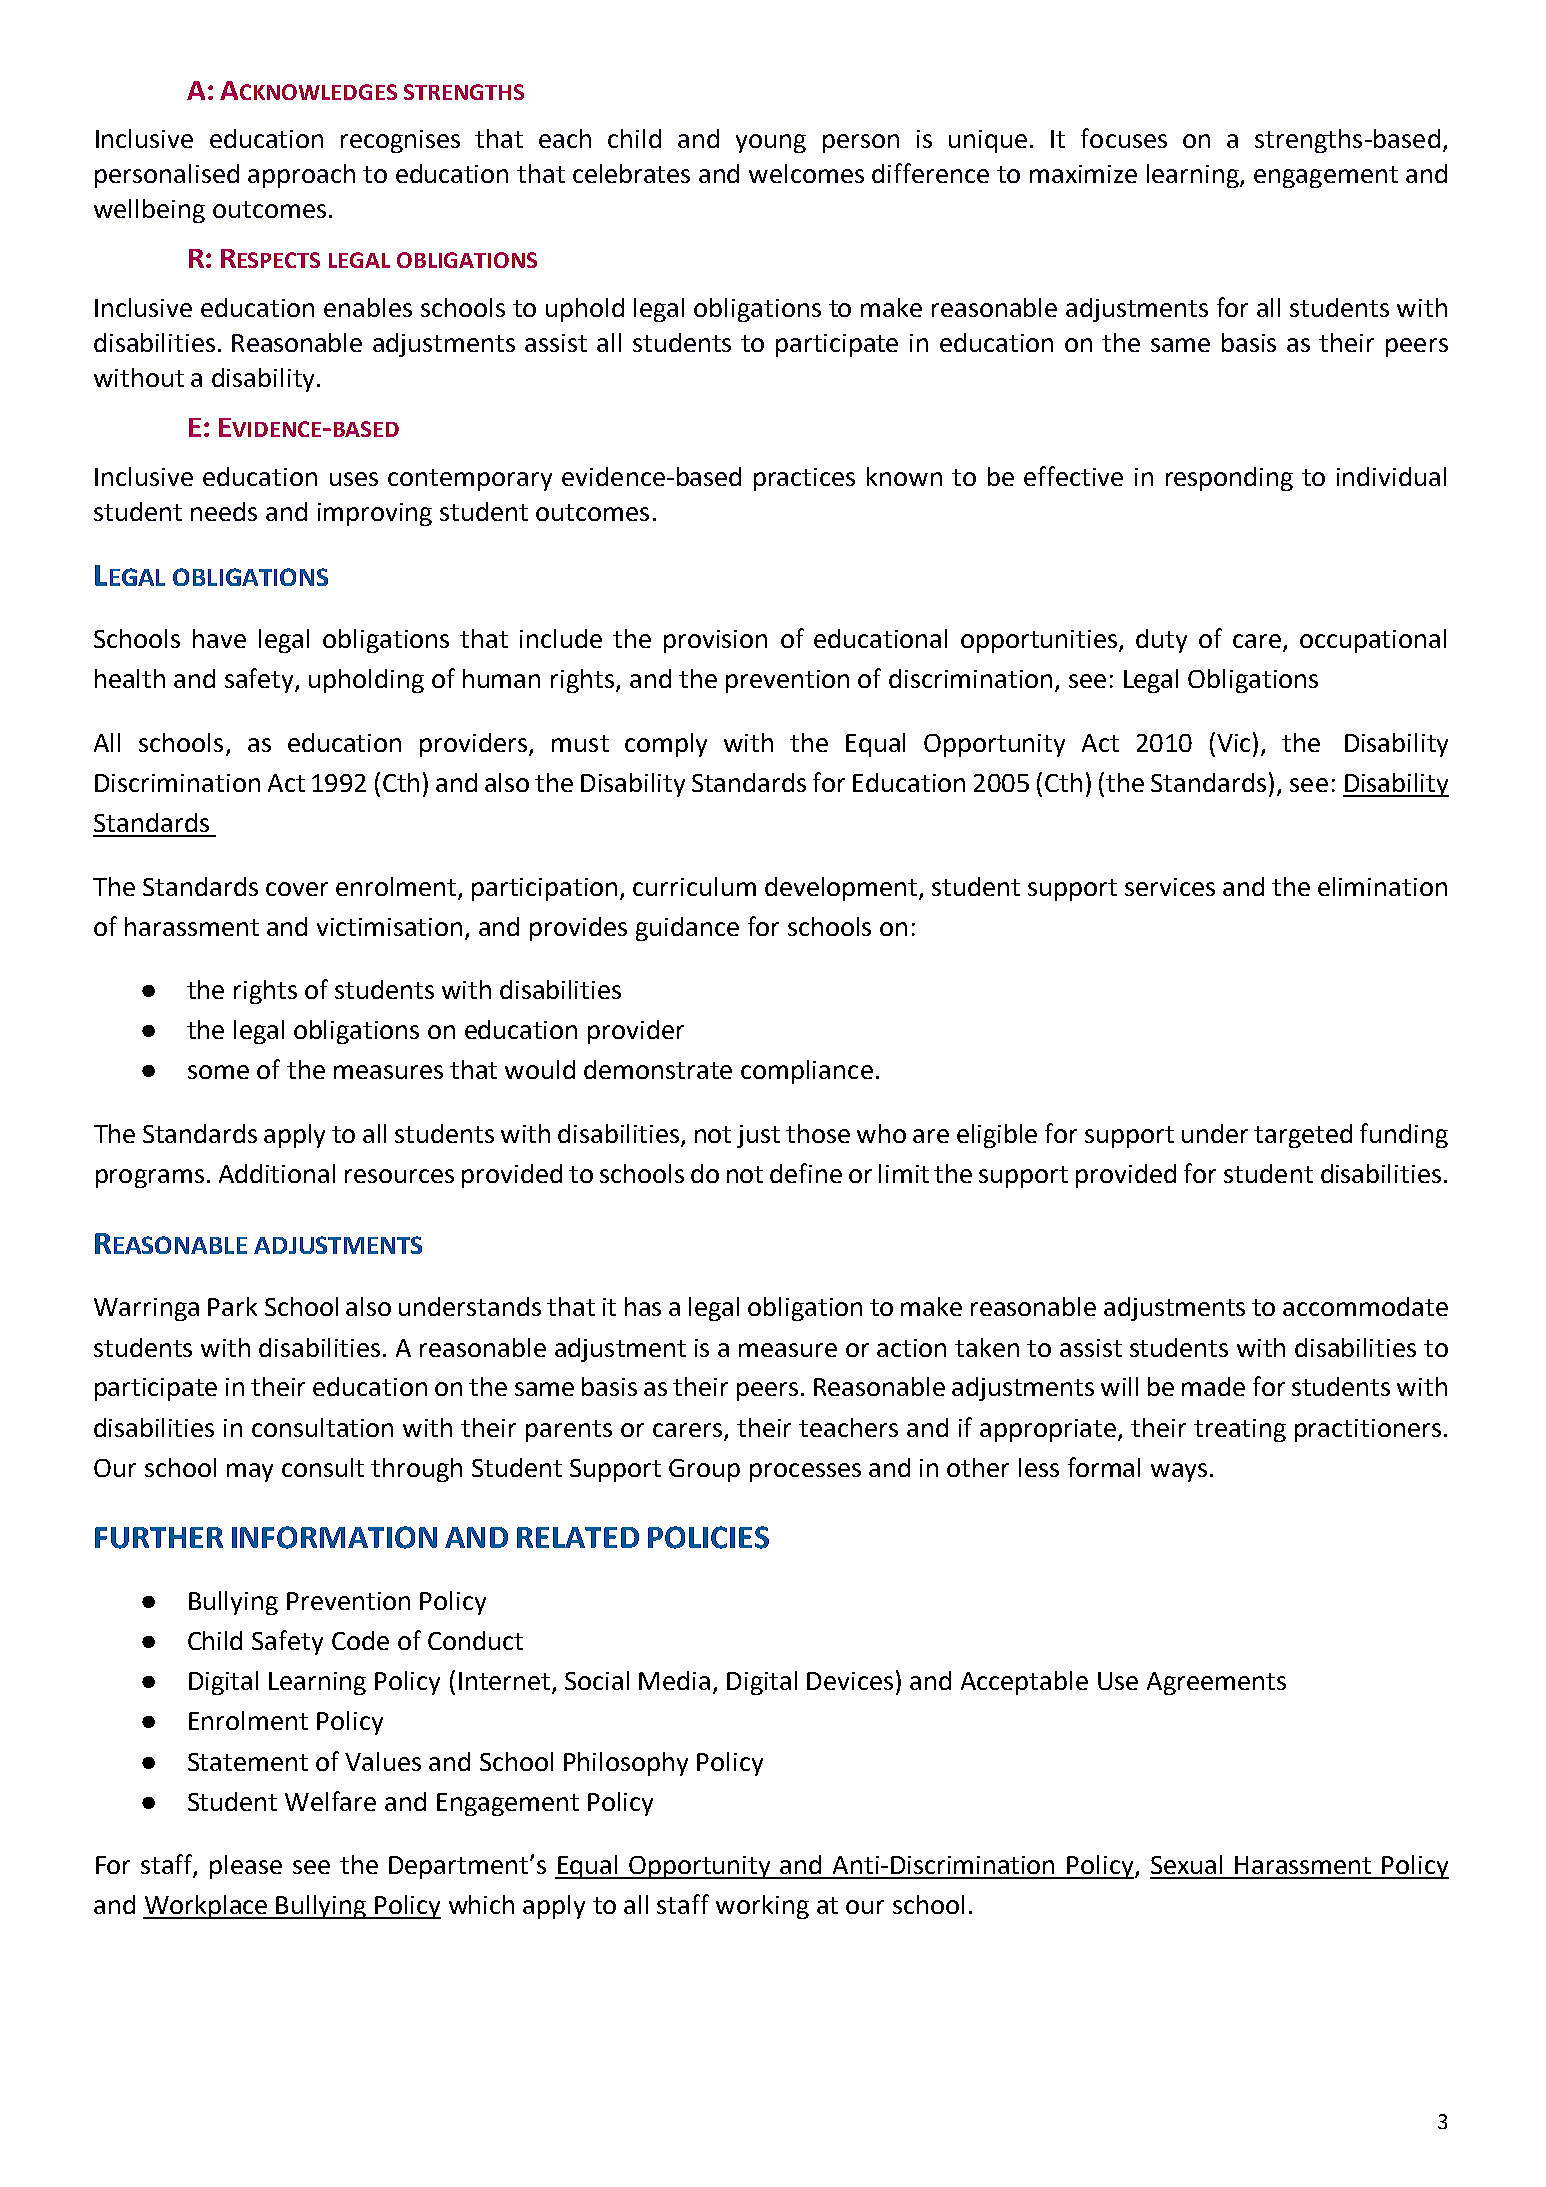  What do you see at coordinates (301, 176) in the screenshot?
I see `approach` at bounding box center [301, 176].
